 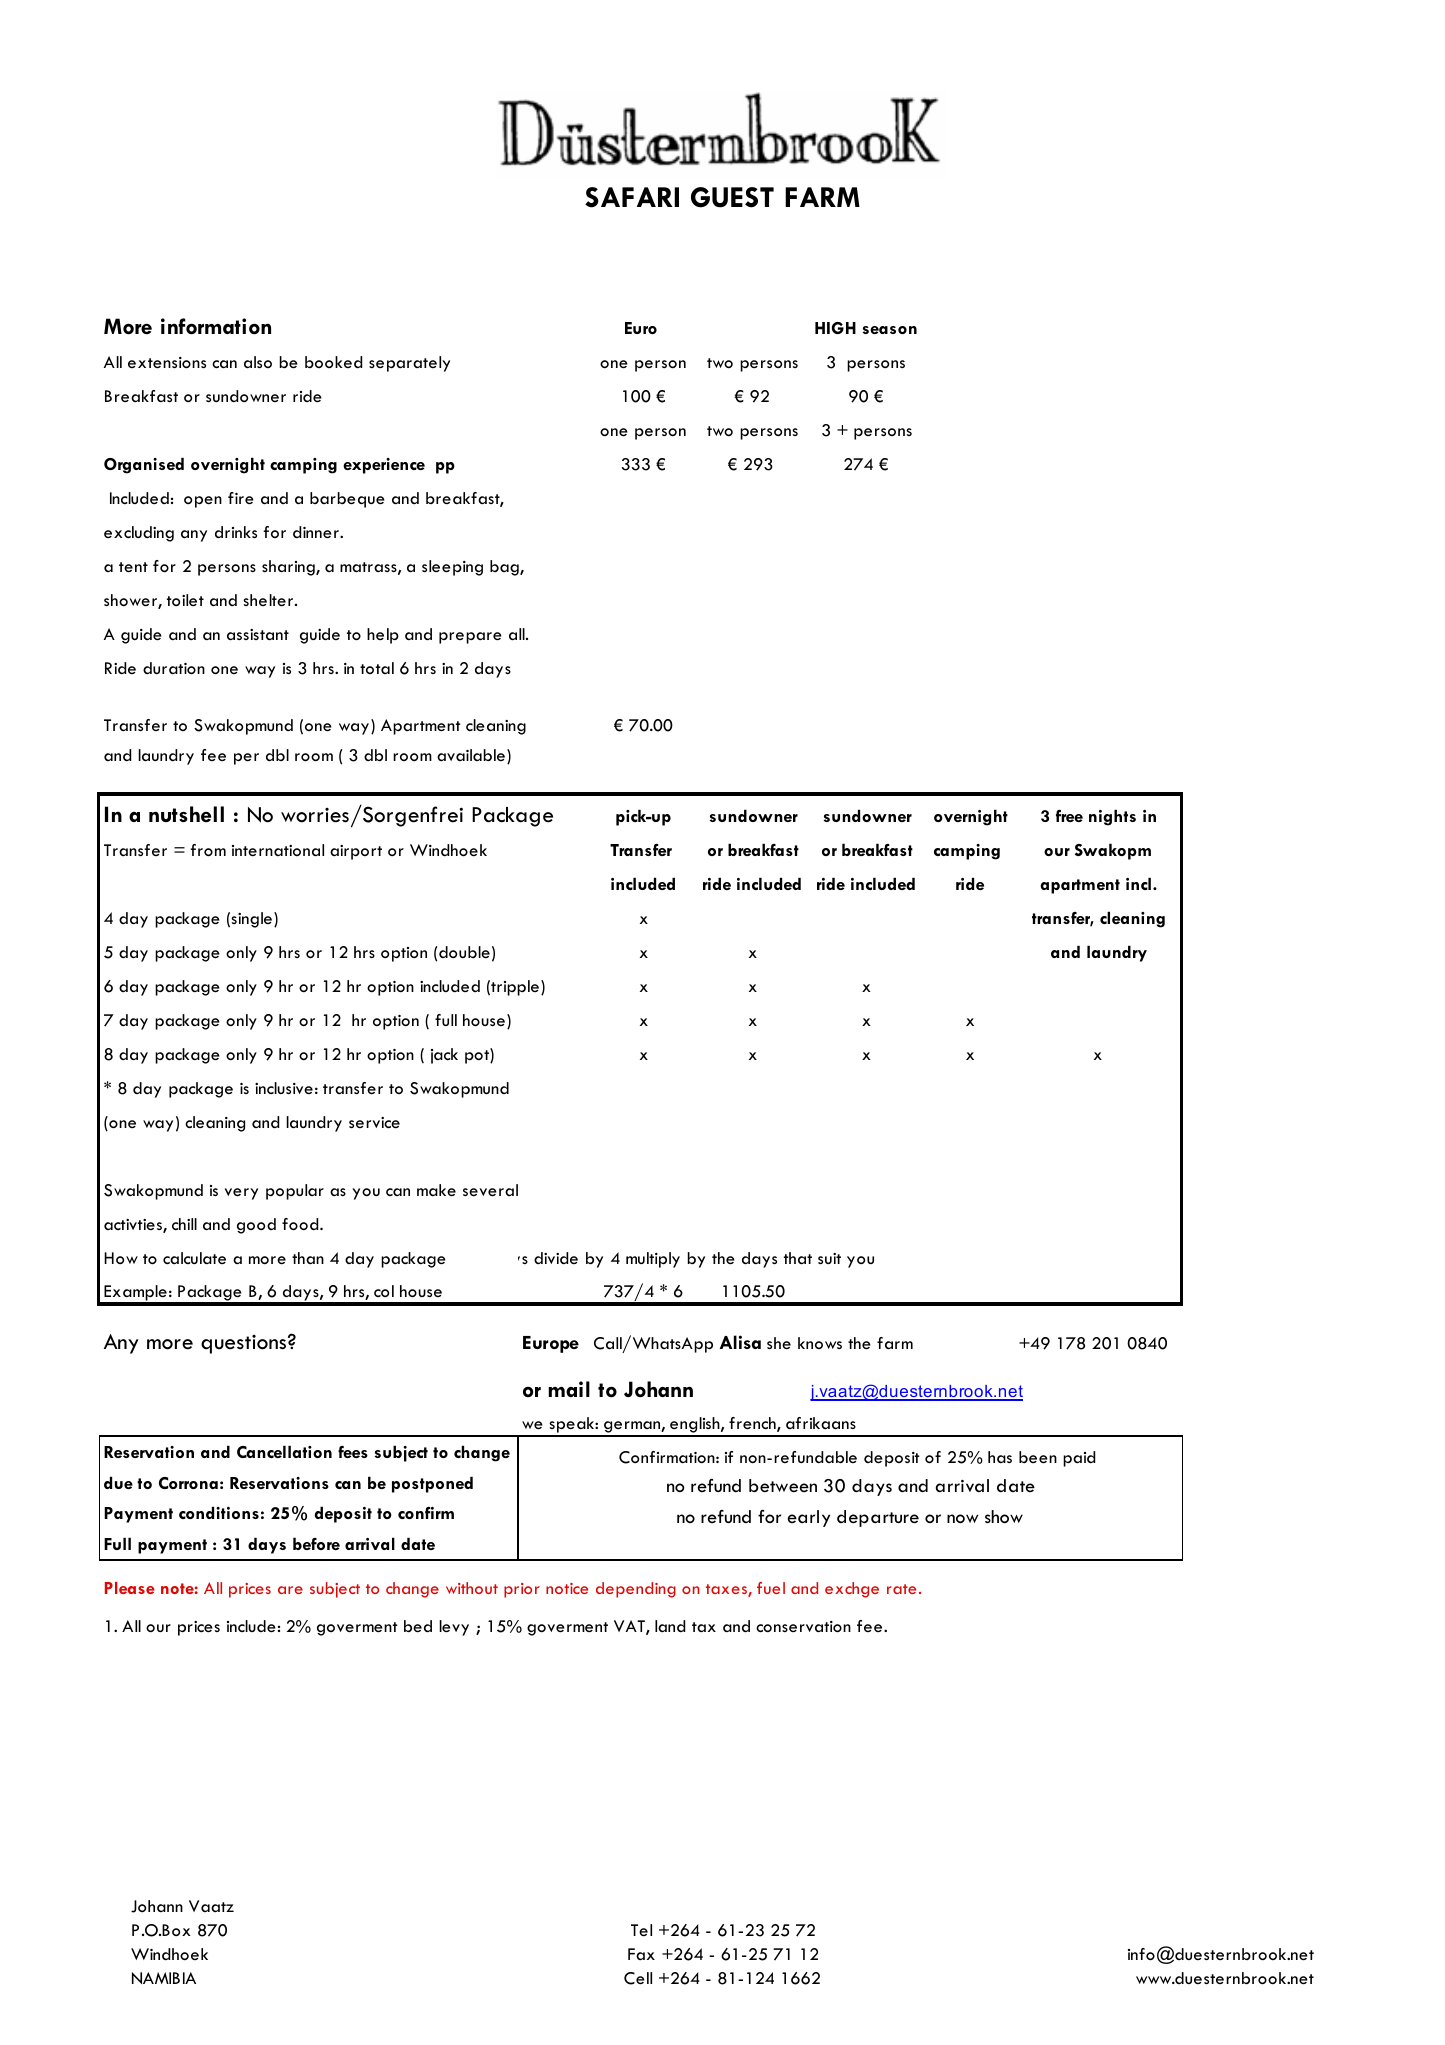 What do you see at coordinates (164, 1978) in the screenshot?
I see `NAMIBIA` at bounding box center [164, 1978].
